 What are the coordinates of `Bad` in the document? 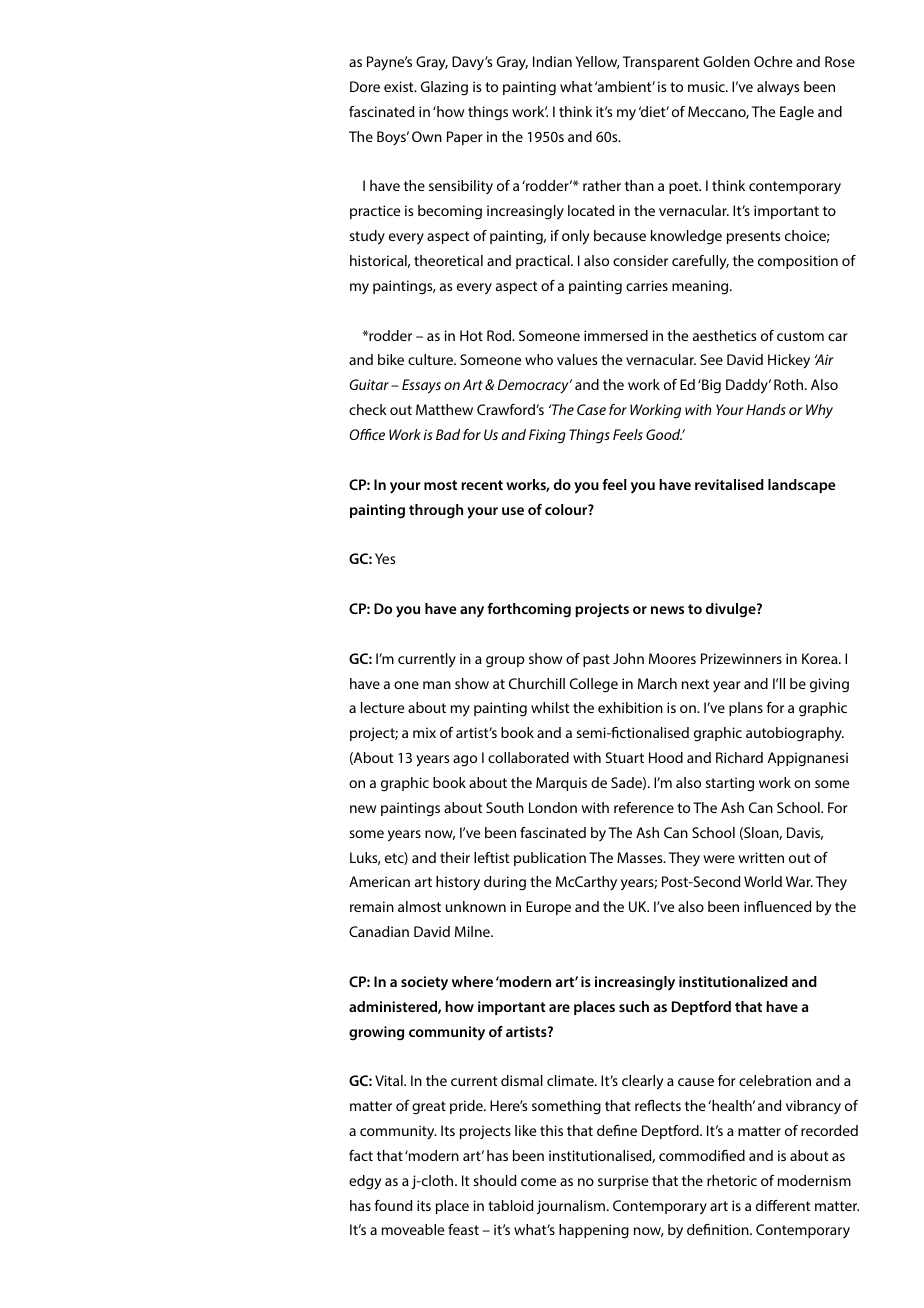 It's located at (448, 434).
